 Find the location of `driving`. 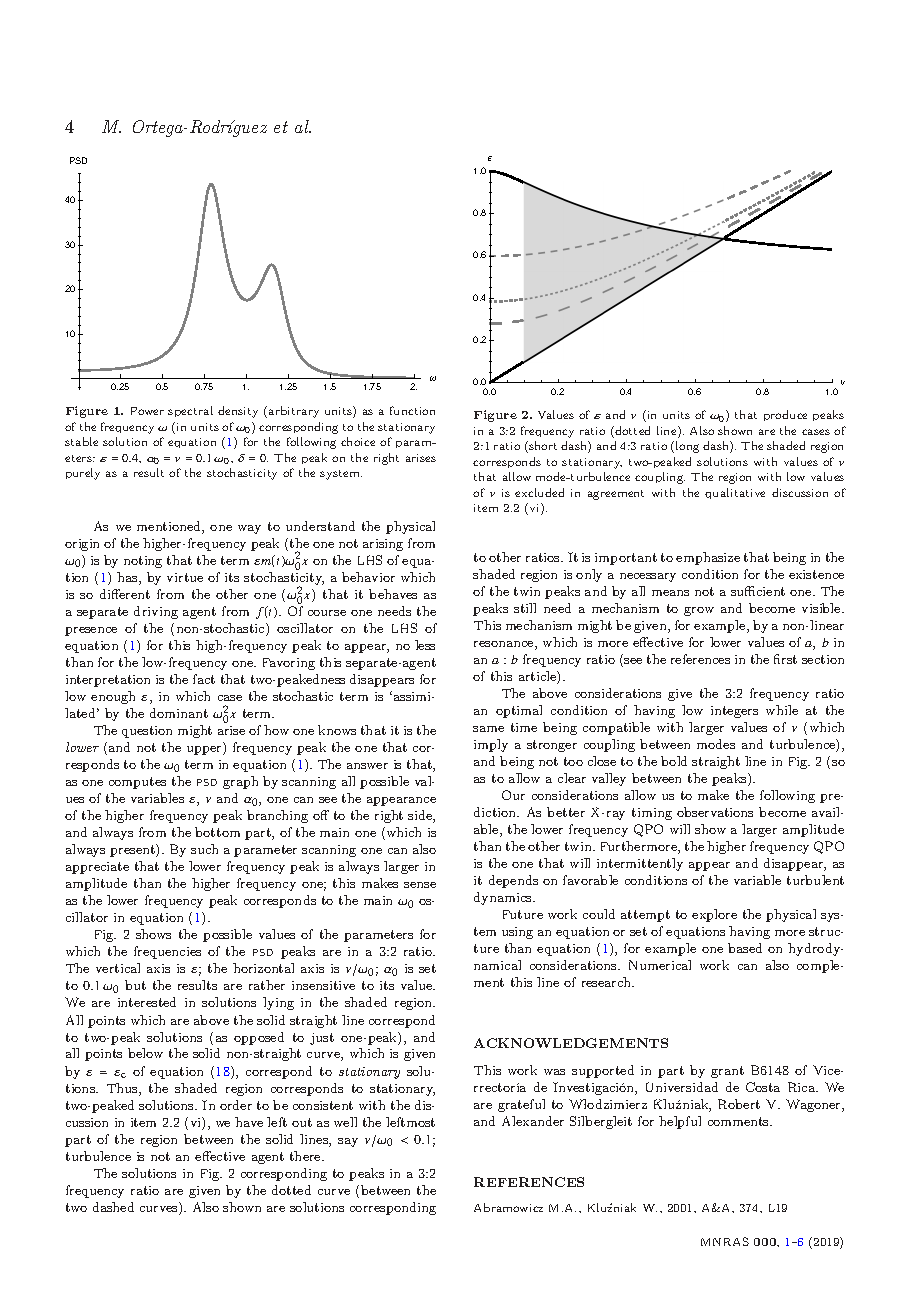

driving is located at coordinates (156, 612).
